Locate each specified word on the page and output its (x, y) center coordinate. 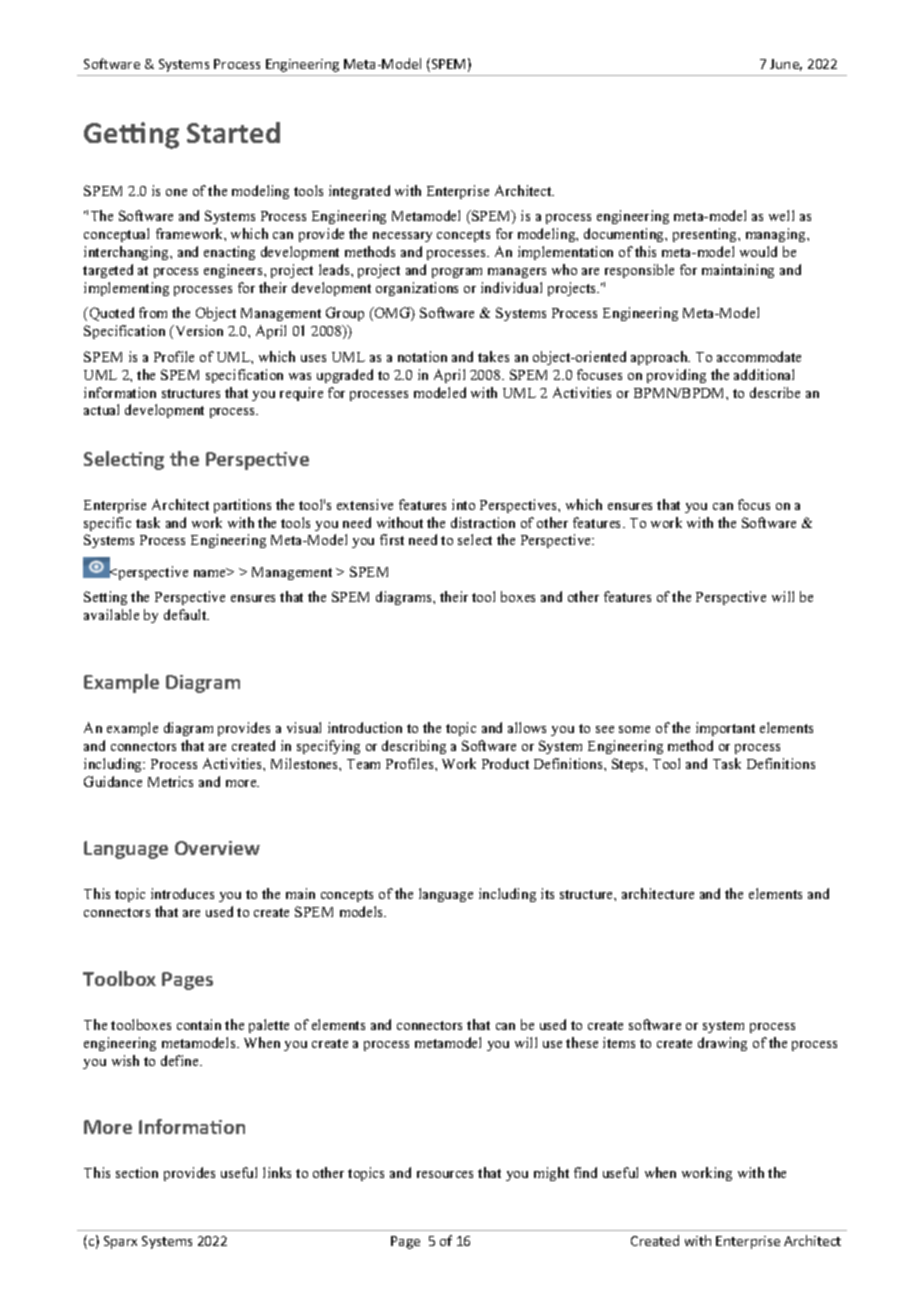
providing (676, 376)
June (786, 65)
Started (233, 132)
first (392, 539)
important (725, 729)
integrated (359, 192)
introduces (182, 893)
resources (445, 1174)
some (634, 729)
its (547, 893)
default (186, 614)
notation (422, 356)
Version (198, 330)
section (137, 1172)
